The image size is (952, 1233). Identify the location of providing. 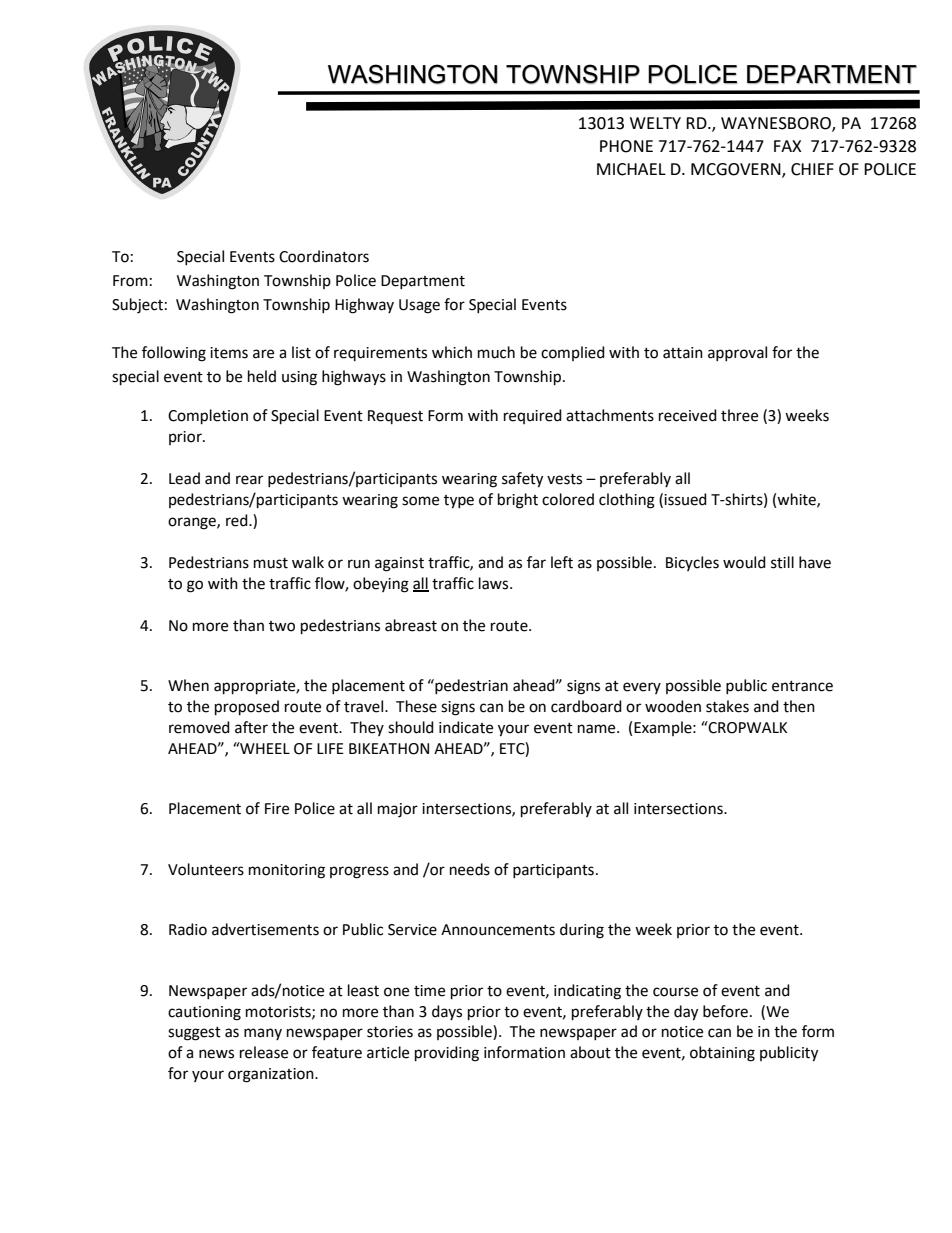
(447, 1054).
